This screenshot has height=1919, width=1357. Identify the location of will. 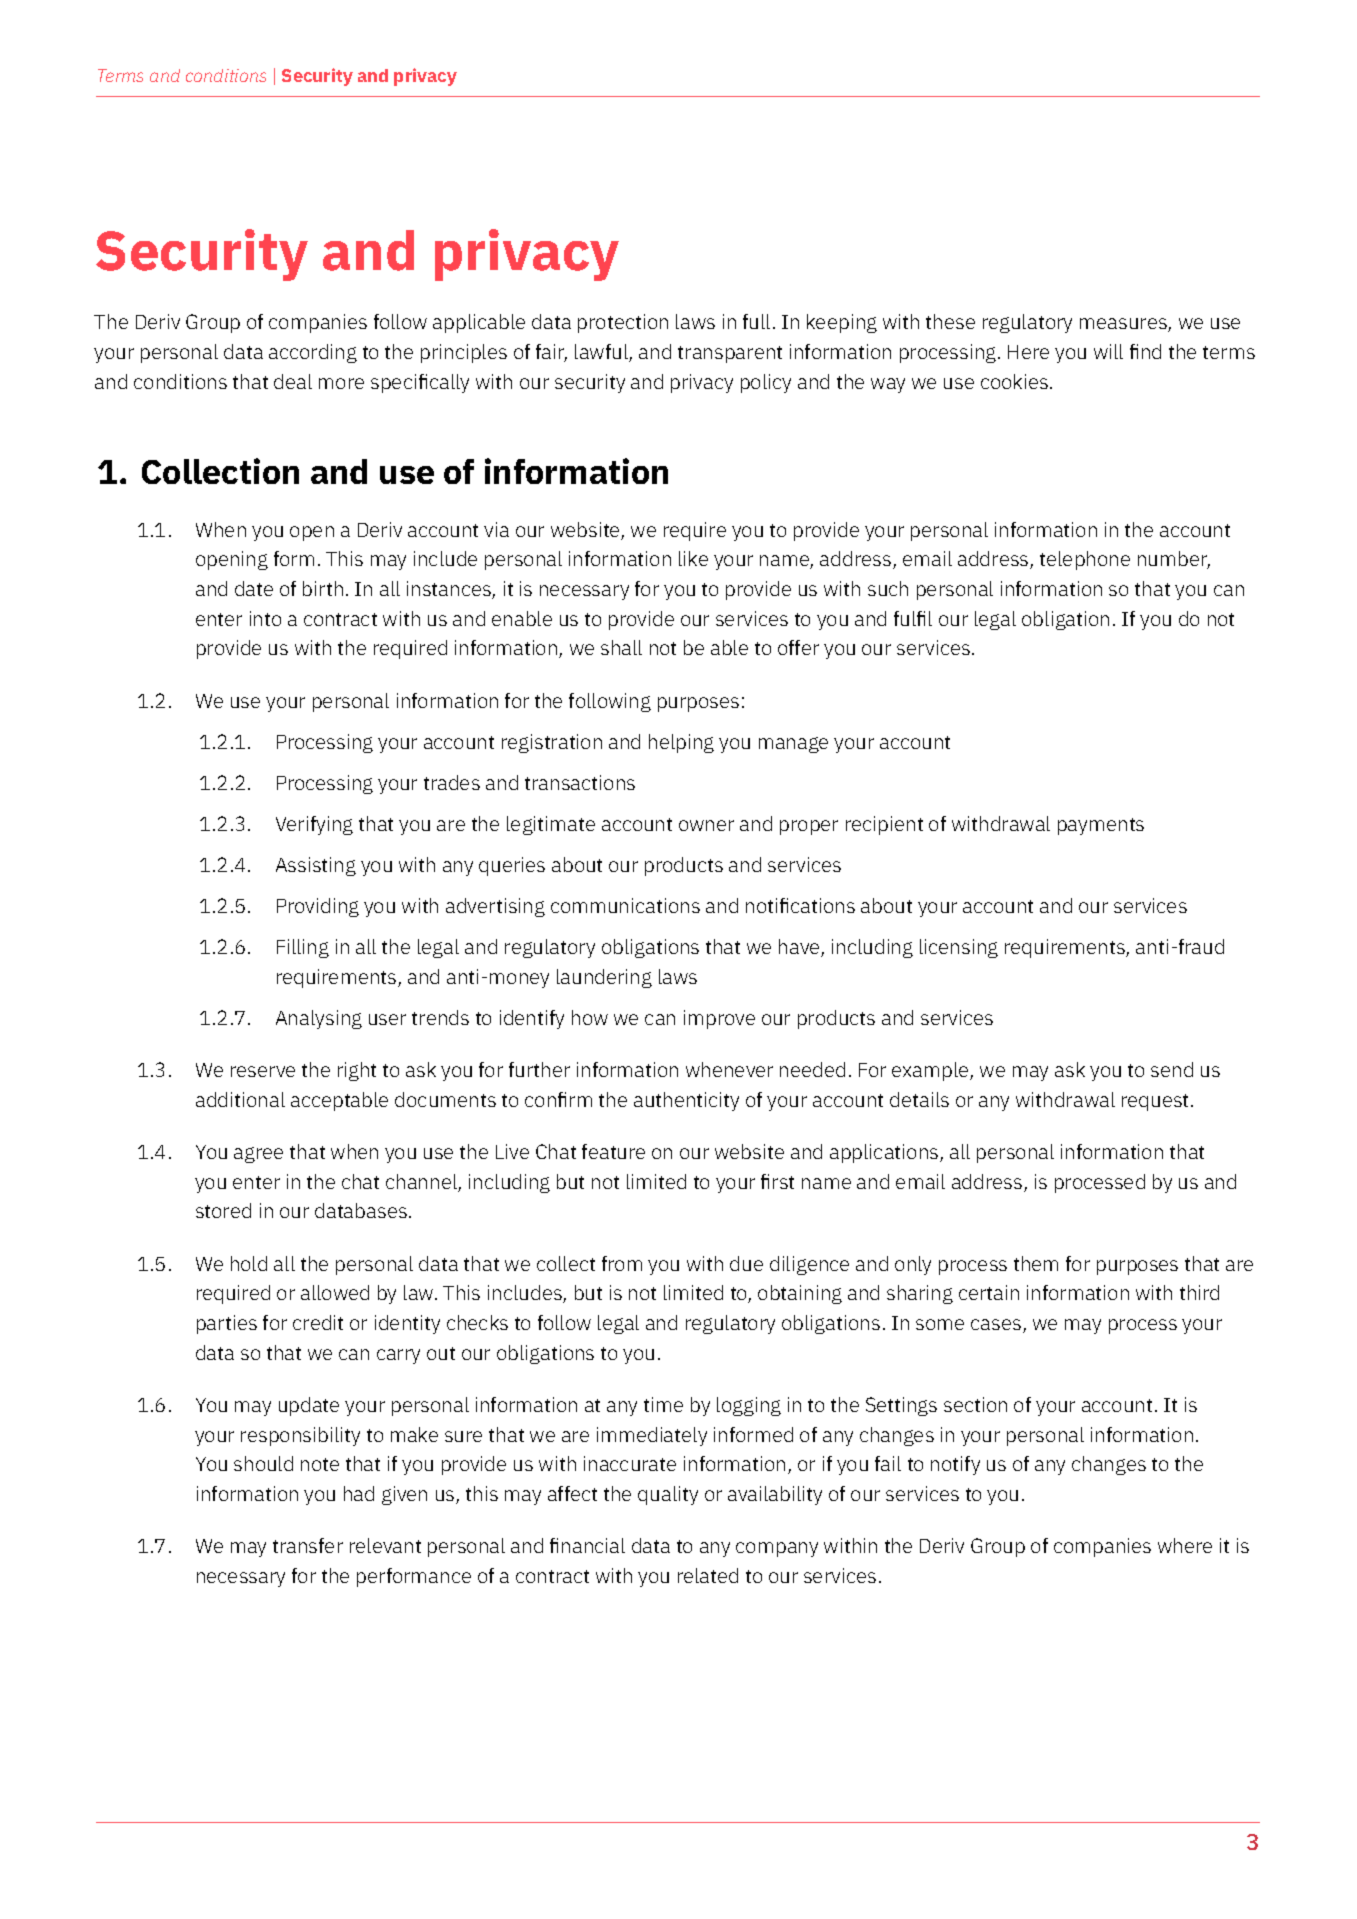
(1108, 351).
